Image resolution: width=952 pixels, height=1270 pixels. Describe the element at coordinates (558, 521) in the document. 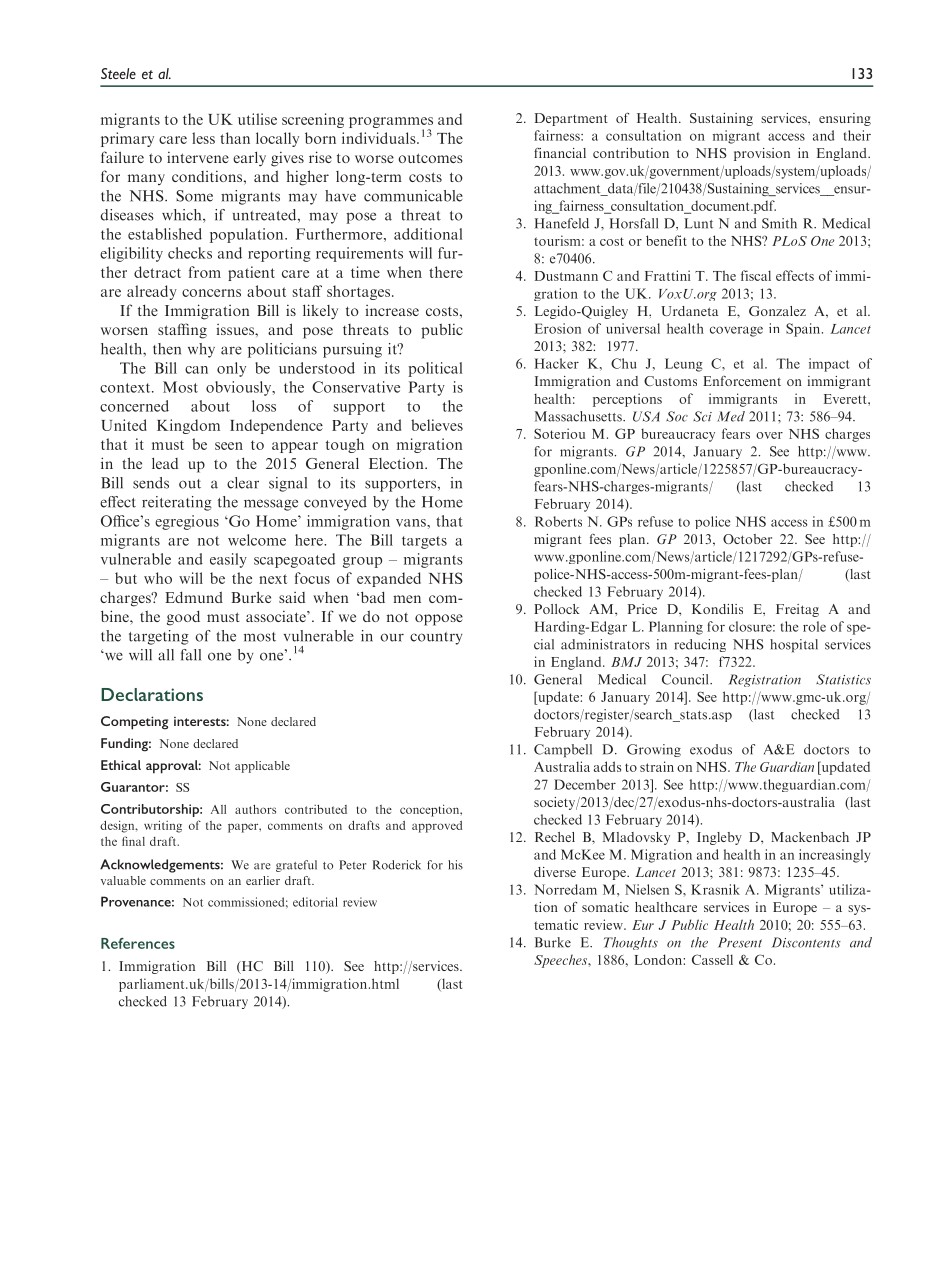

I see `Roberts` at that location.
